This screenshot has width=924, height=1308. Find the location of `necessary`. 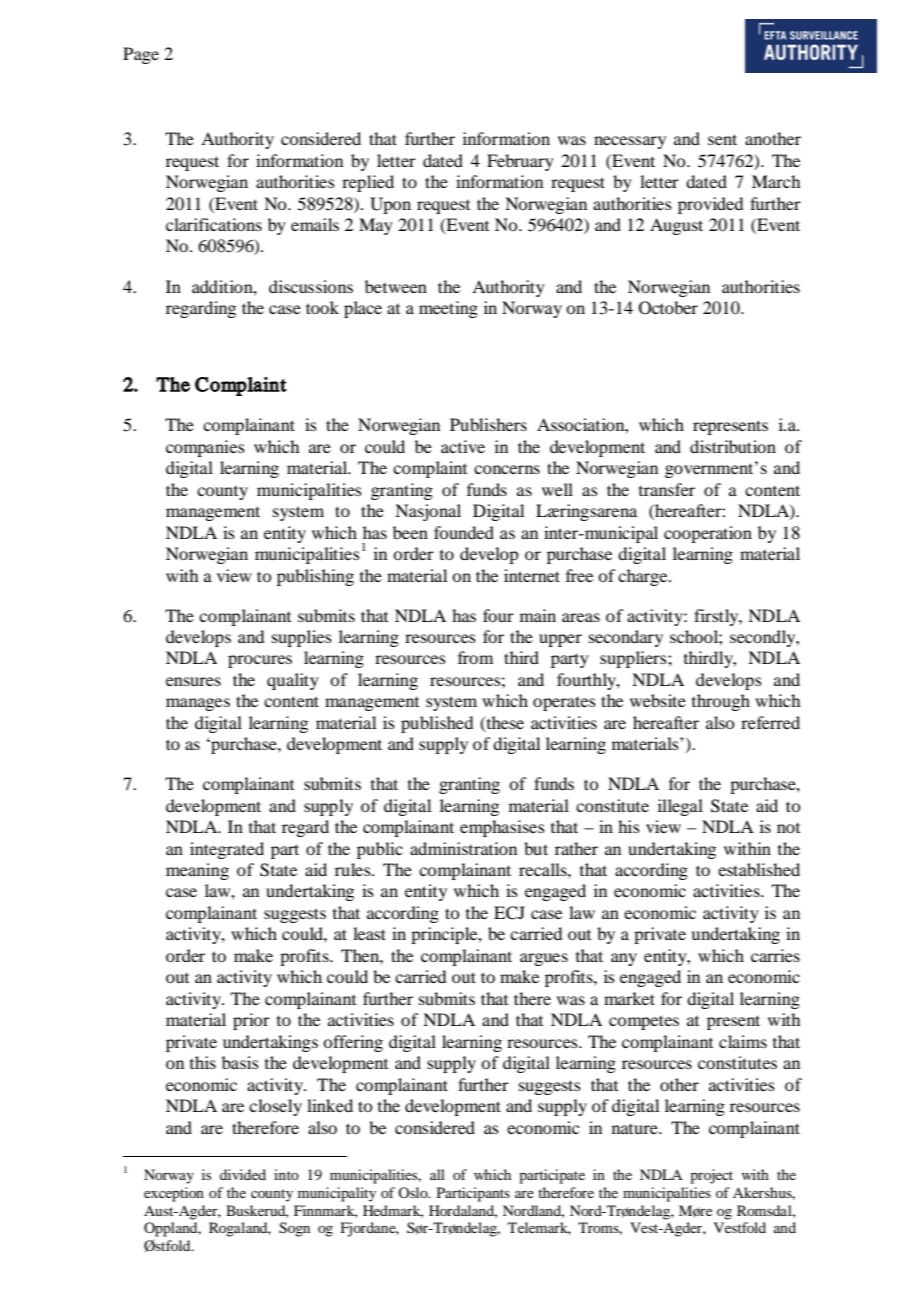

necessary is located at coordinates (630, 142).
